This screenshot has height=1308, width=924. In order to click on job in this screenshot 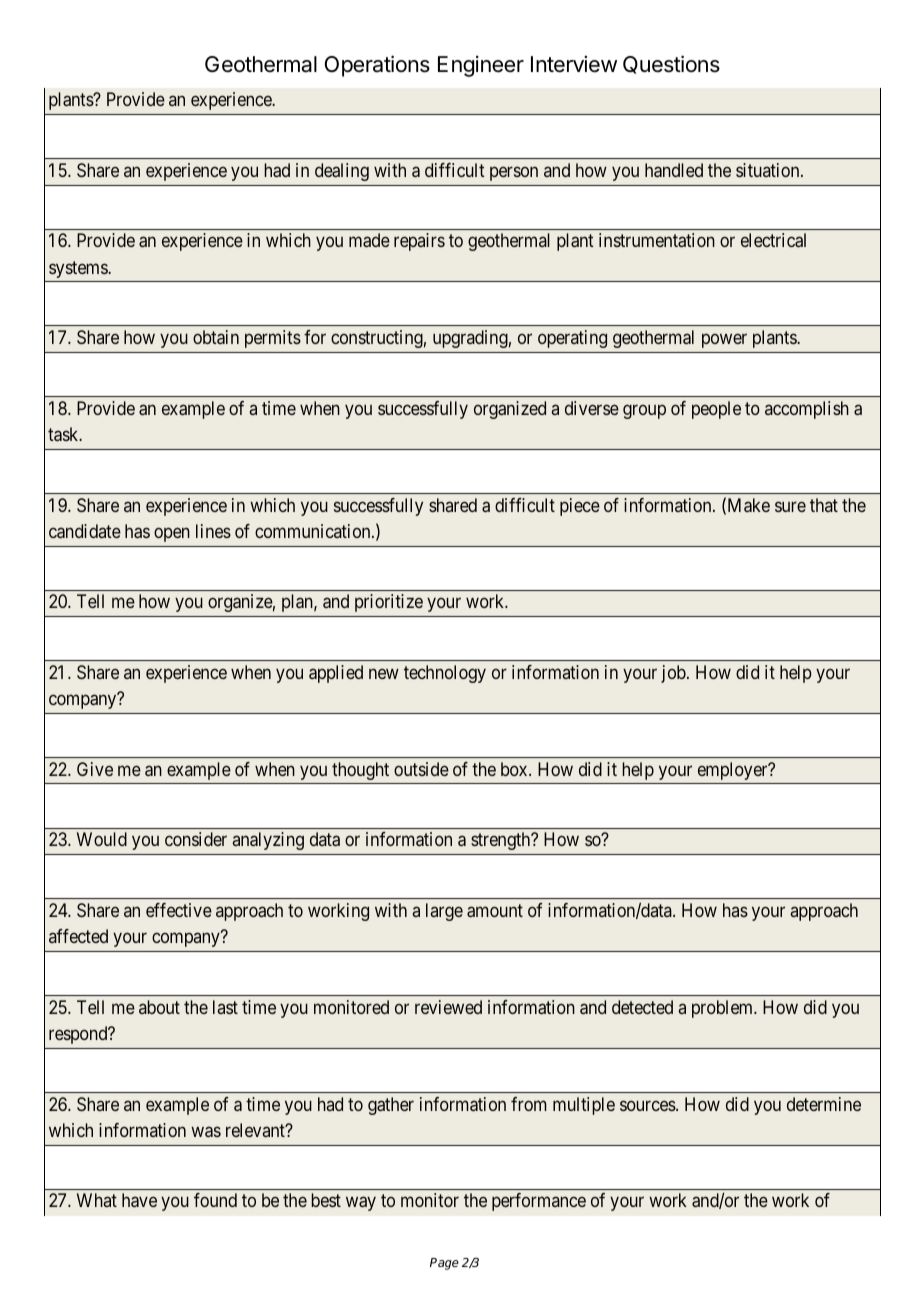, I will do `click(674, 674)`.
